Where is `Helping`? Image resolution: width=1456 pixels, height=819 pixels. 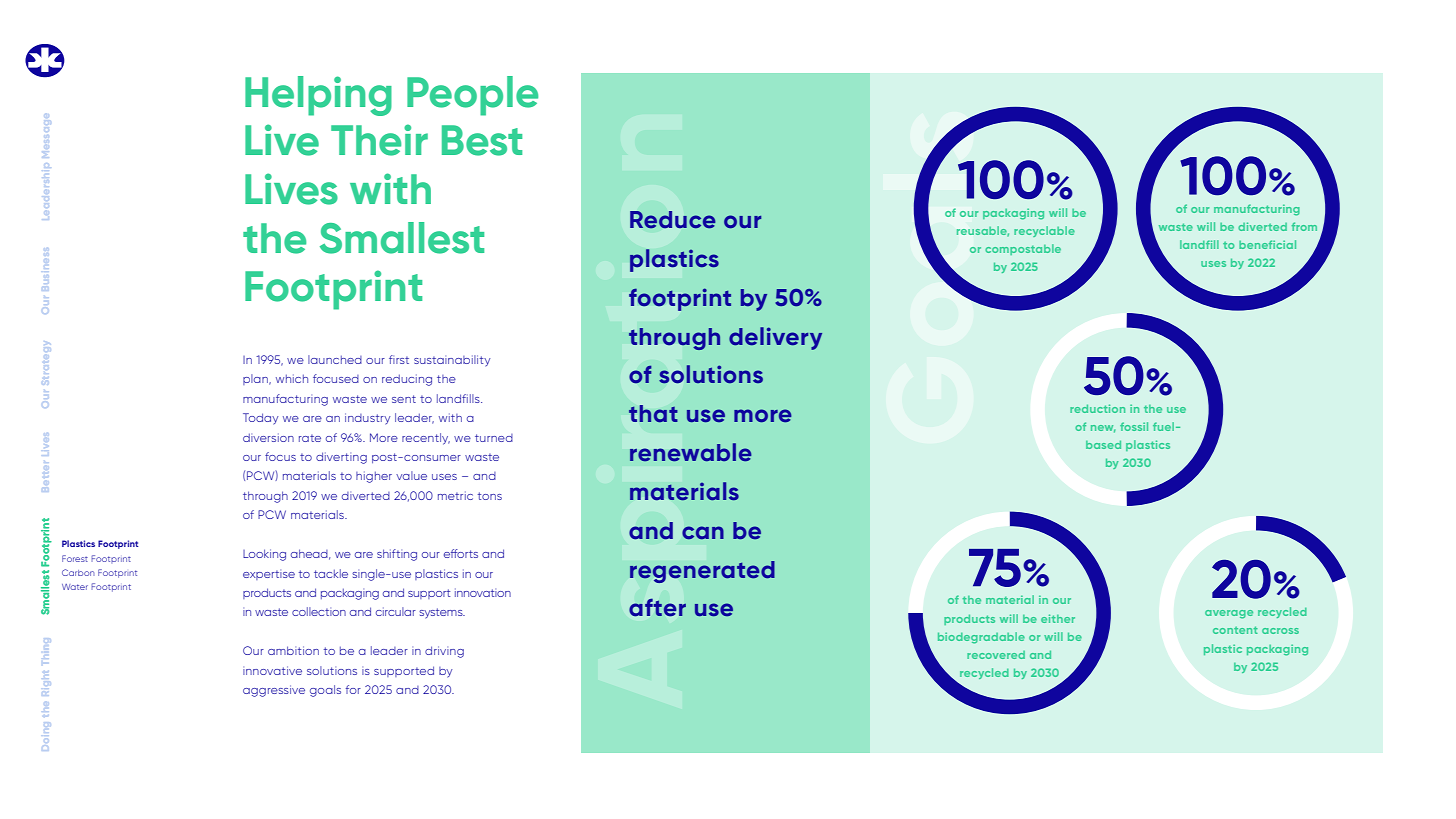
Helping is located at coordinates (318, 96).
